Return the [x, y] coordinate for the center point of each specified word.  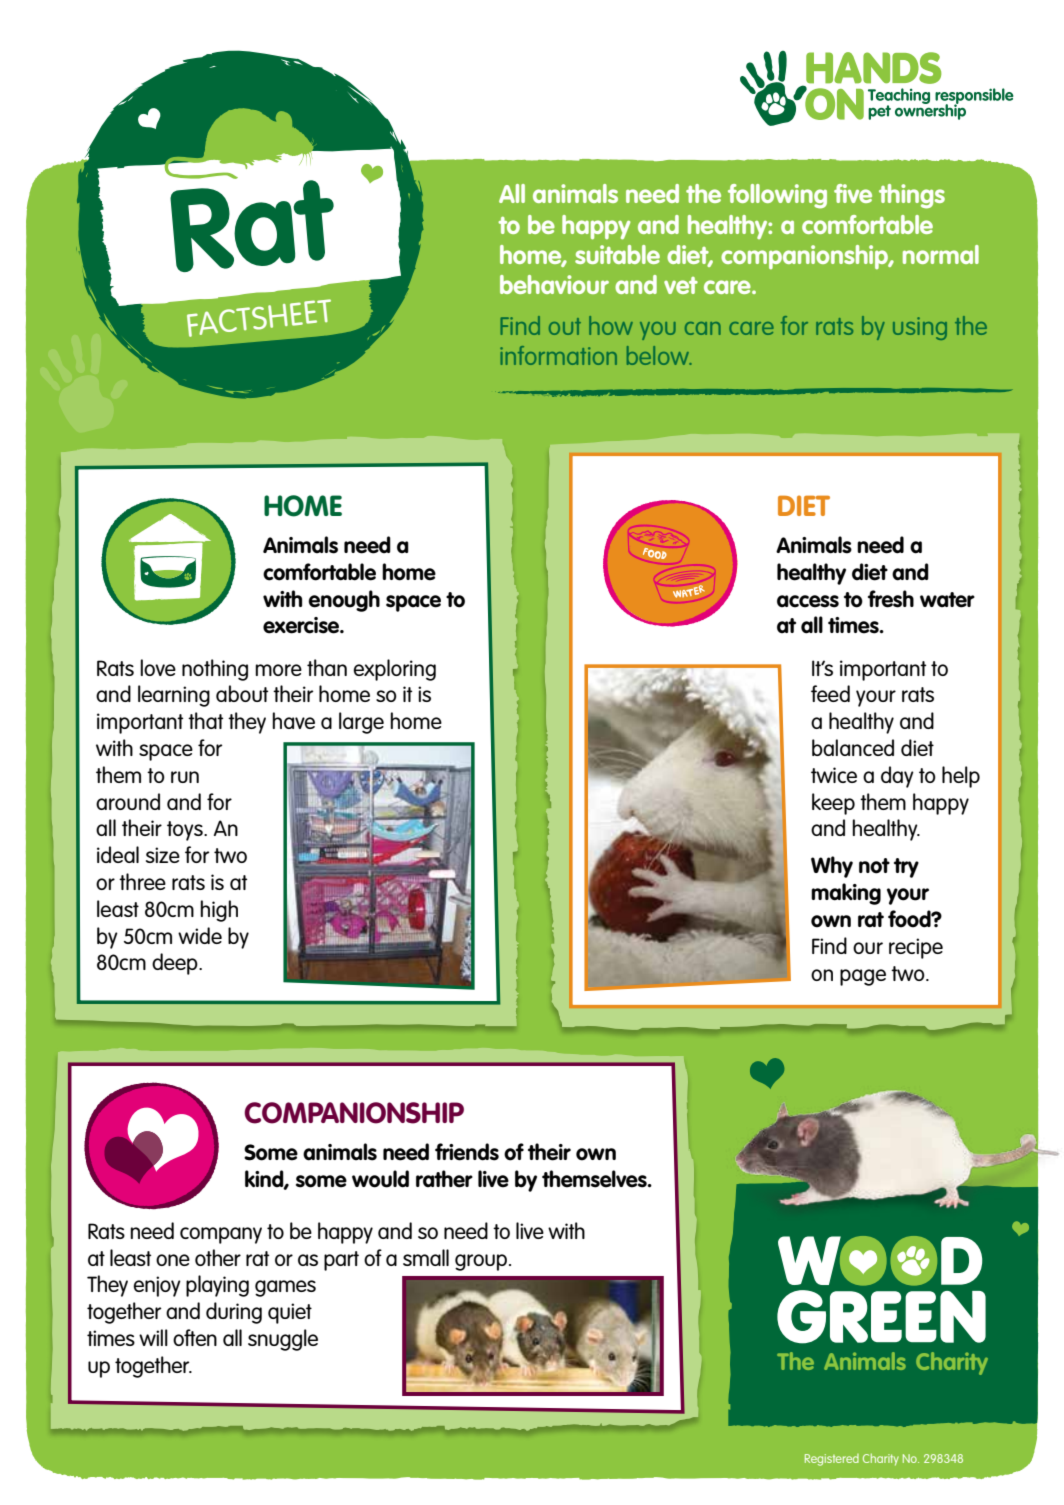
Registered [832, 1460]
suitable [617, 254]
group [481, 1262]
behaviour [554, 284]
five [853, 193]
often [195, 1337]
